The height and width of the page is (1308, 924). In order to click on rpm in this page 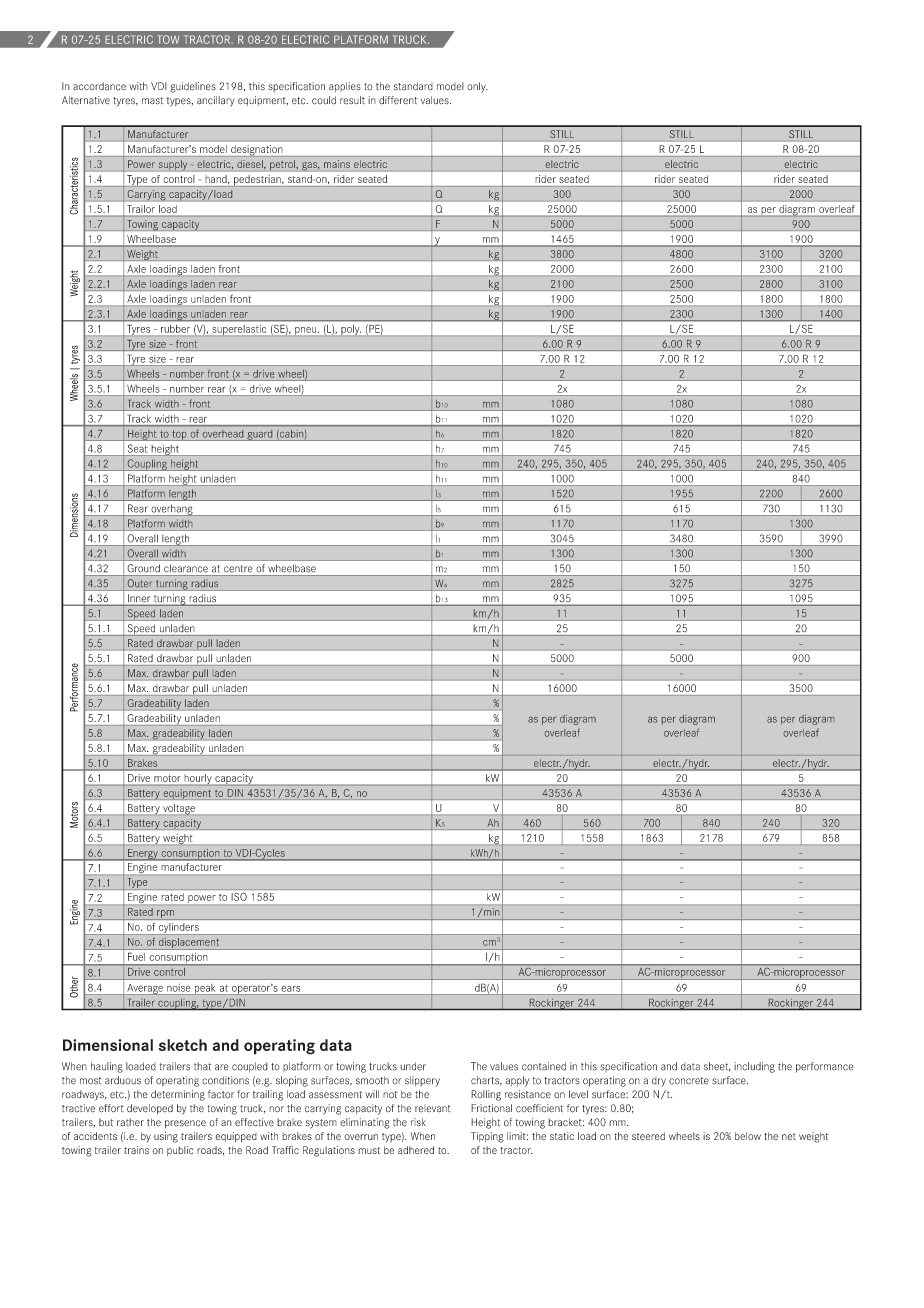, I will do `click(165, 915)`.
